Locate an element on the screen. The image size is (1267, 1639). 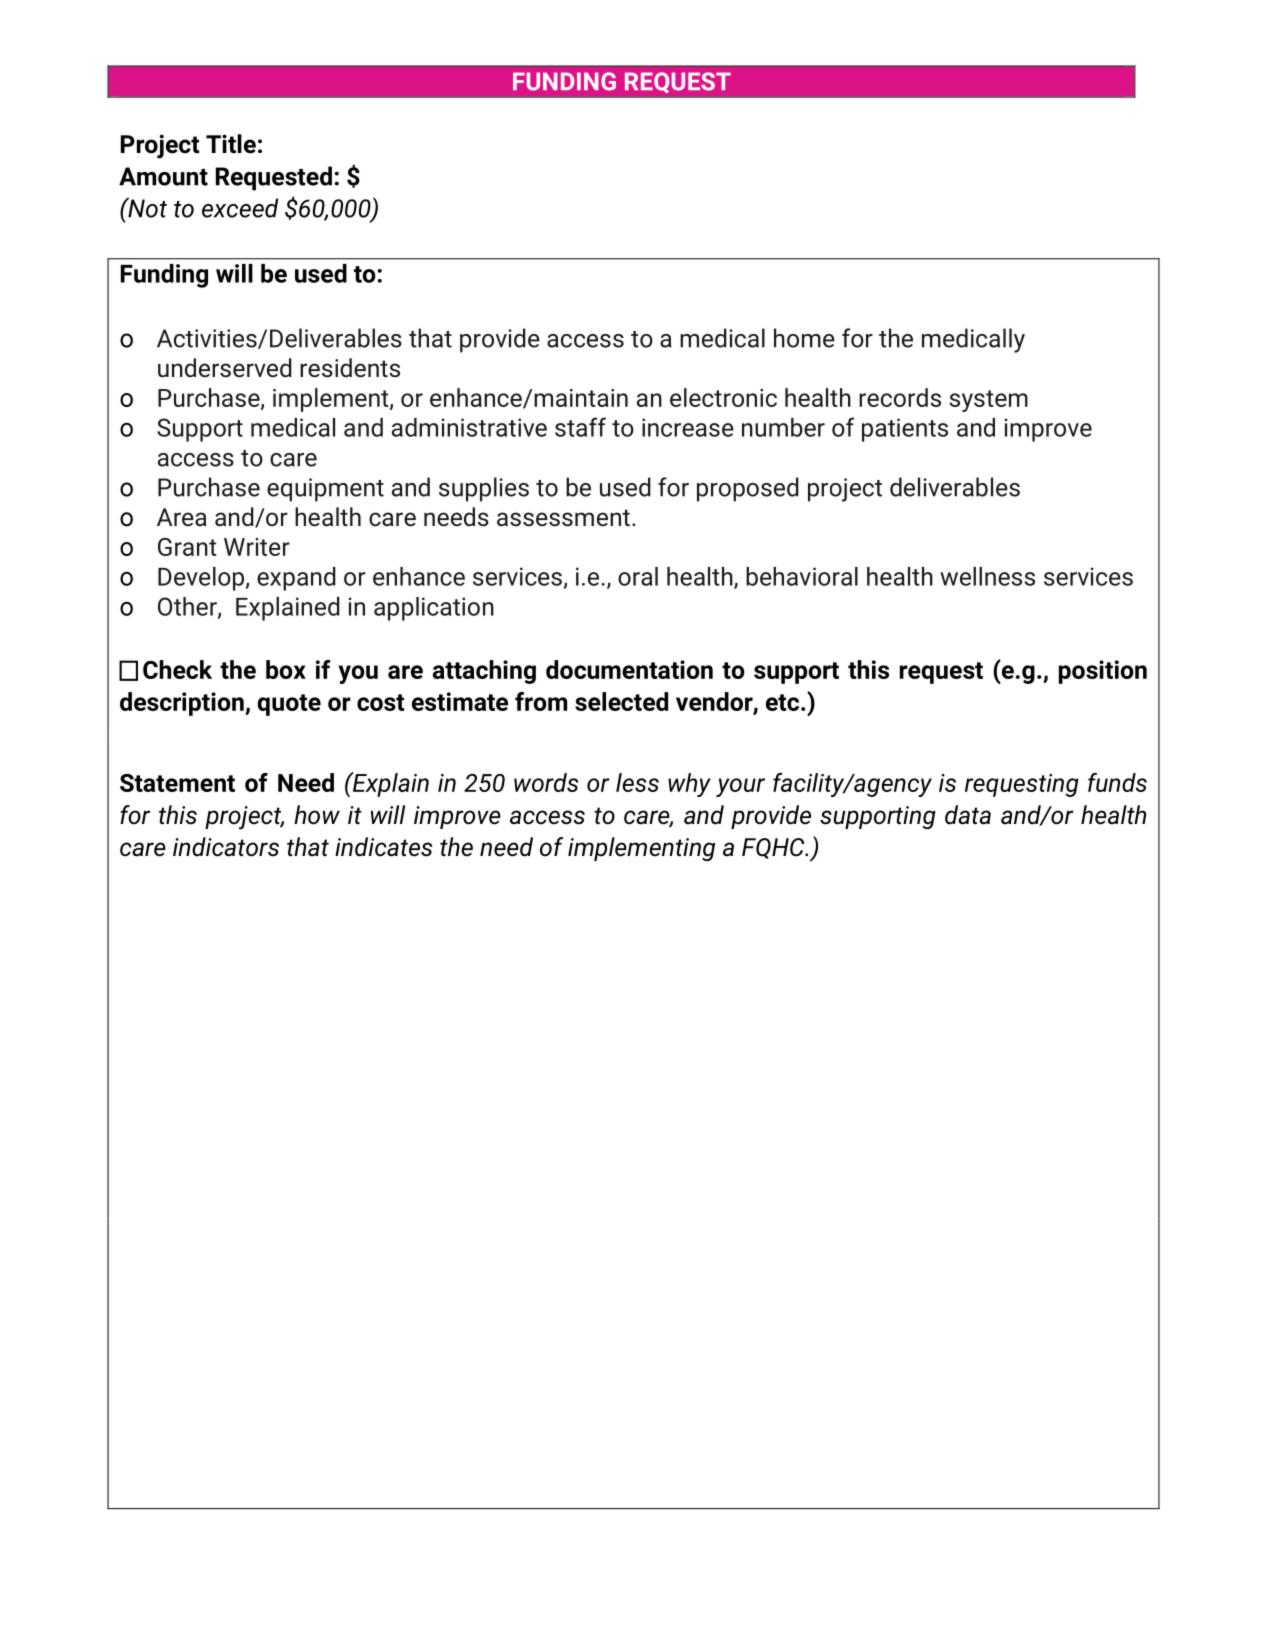
expand is located at coordinates (296, 579).
